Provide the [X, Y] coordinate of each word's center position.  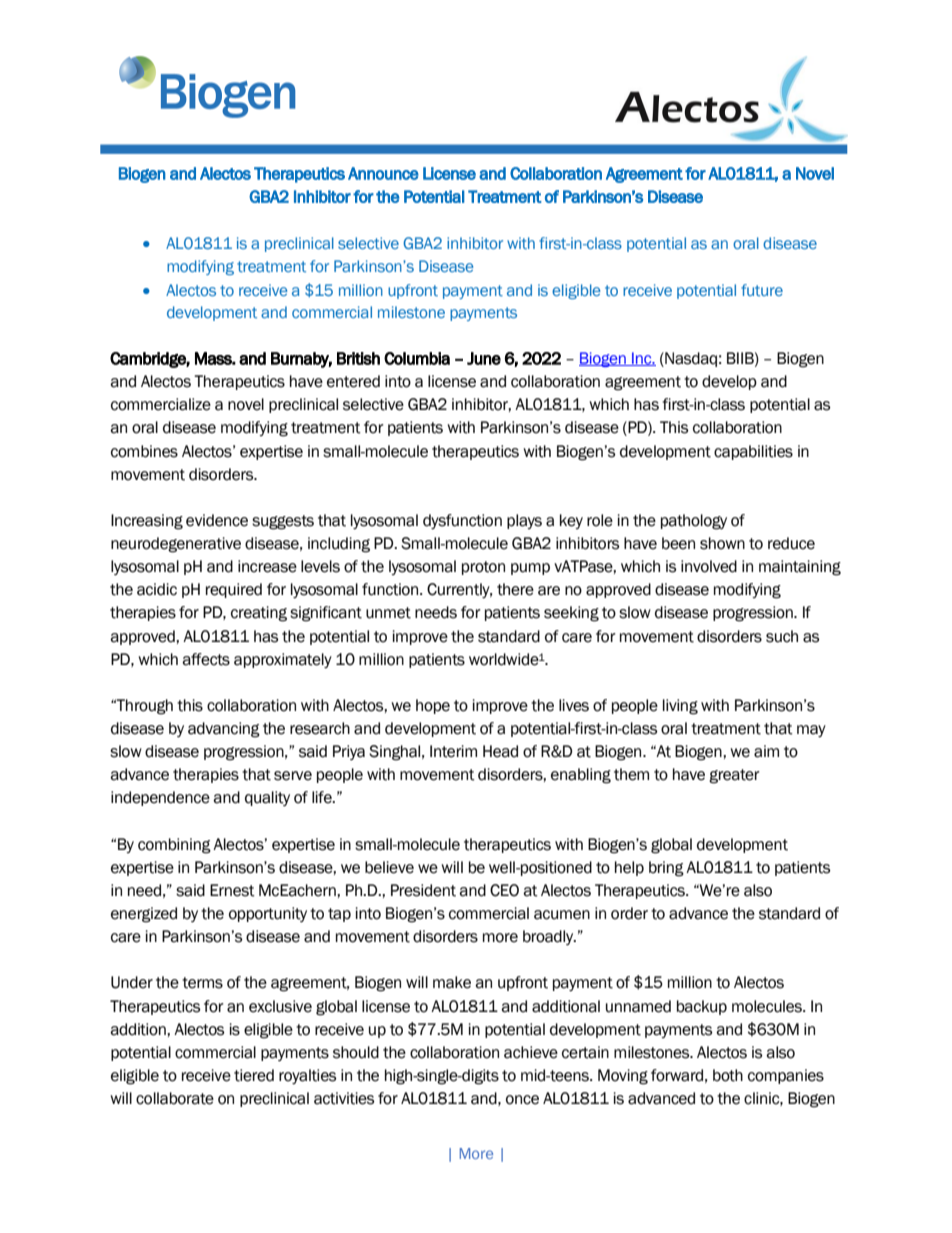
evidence [217, 520]
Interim [453, 751]
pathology [694, 522]
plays [524, 521]
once [522, 1100]
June [484, 358]
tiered [254, 1075]
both [728, 1075]
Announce [383, 173]
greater [734, 776]
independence [160, 798]
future [762, 290]
